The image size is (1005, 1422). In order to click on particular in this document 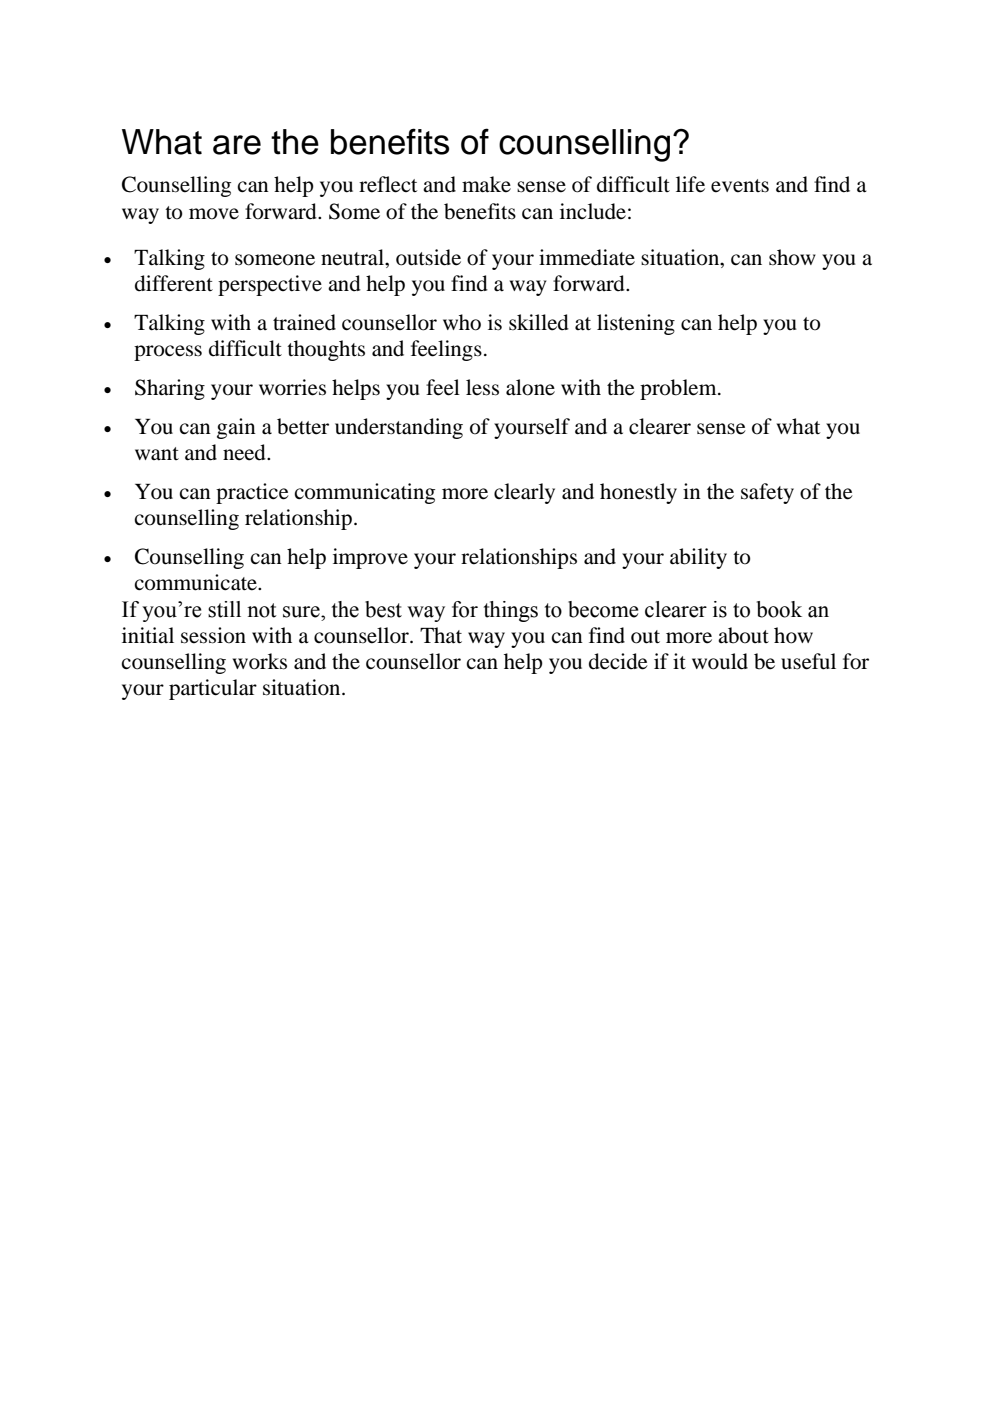, I will do `click(213, 689)`.
